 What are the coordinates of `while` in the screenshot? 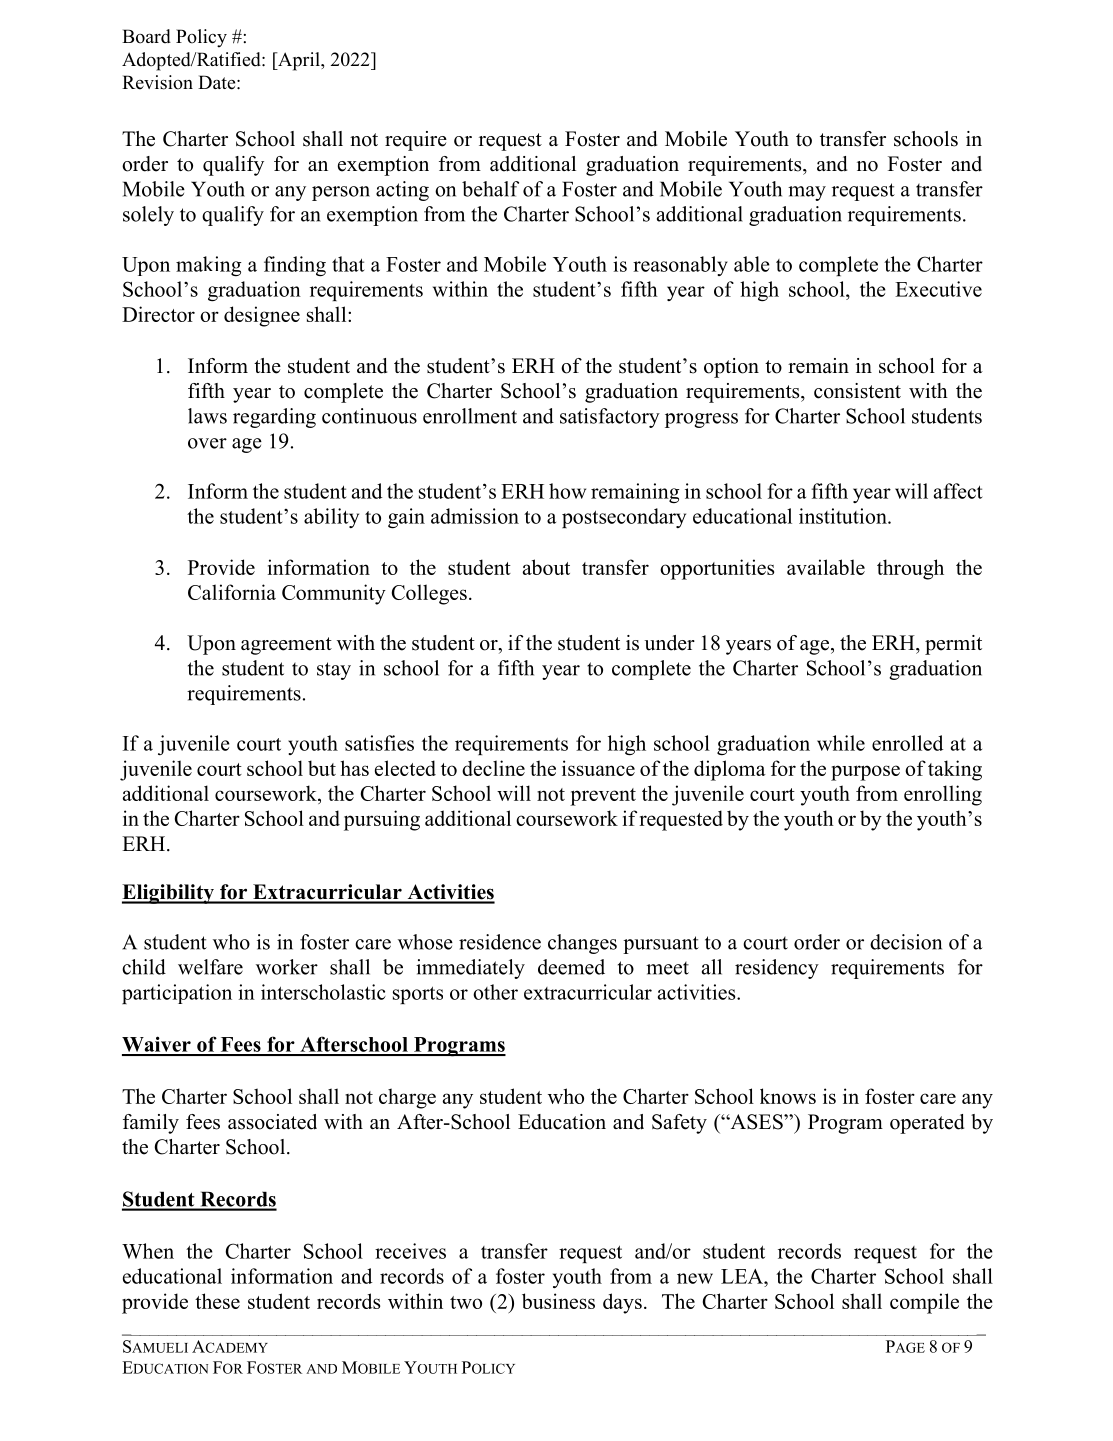 It's located at (841, 743).
